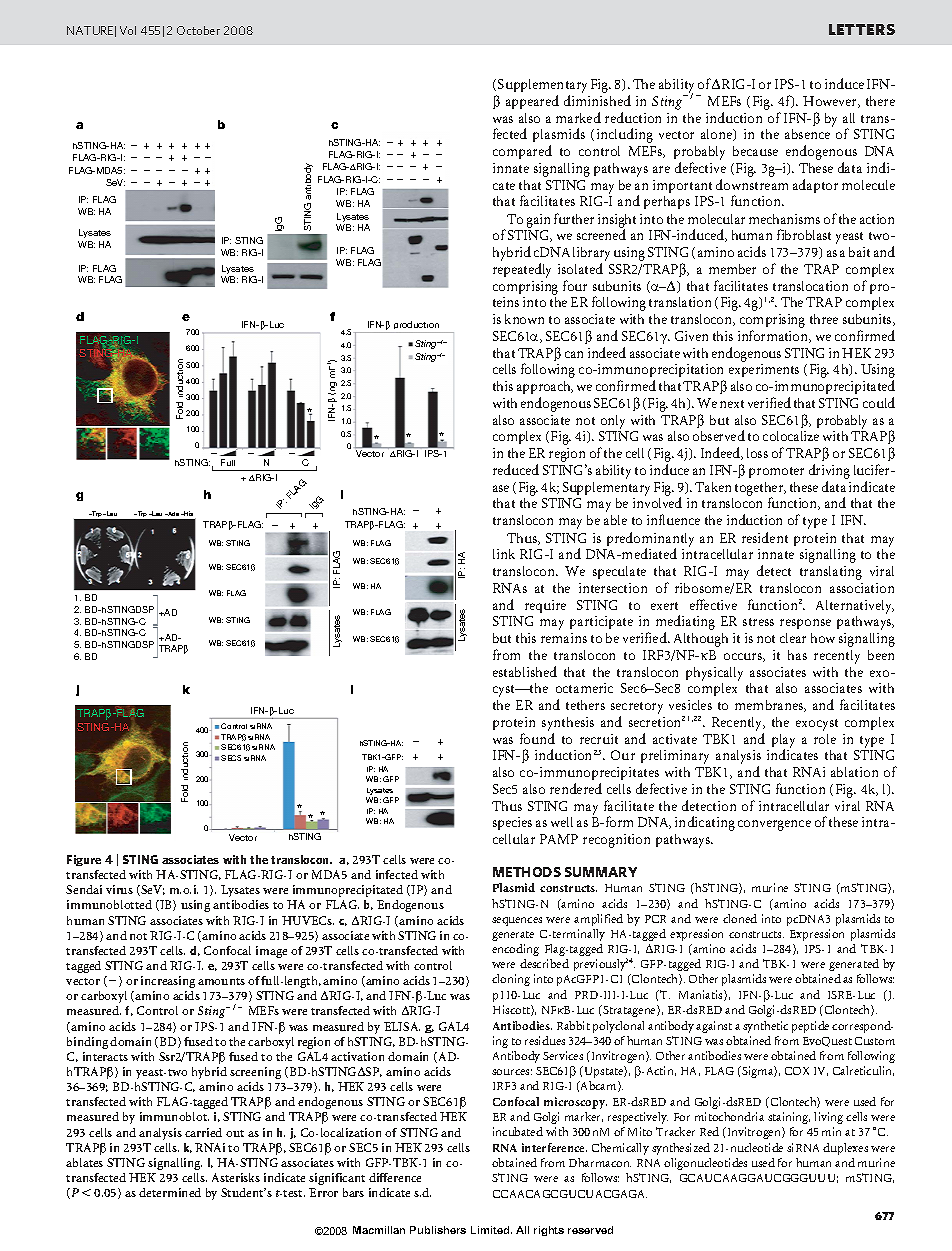 The image size is (952, 1251). Describe the element at coordinates (198, 30) in the screenshot. I see `October` at that location.
